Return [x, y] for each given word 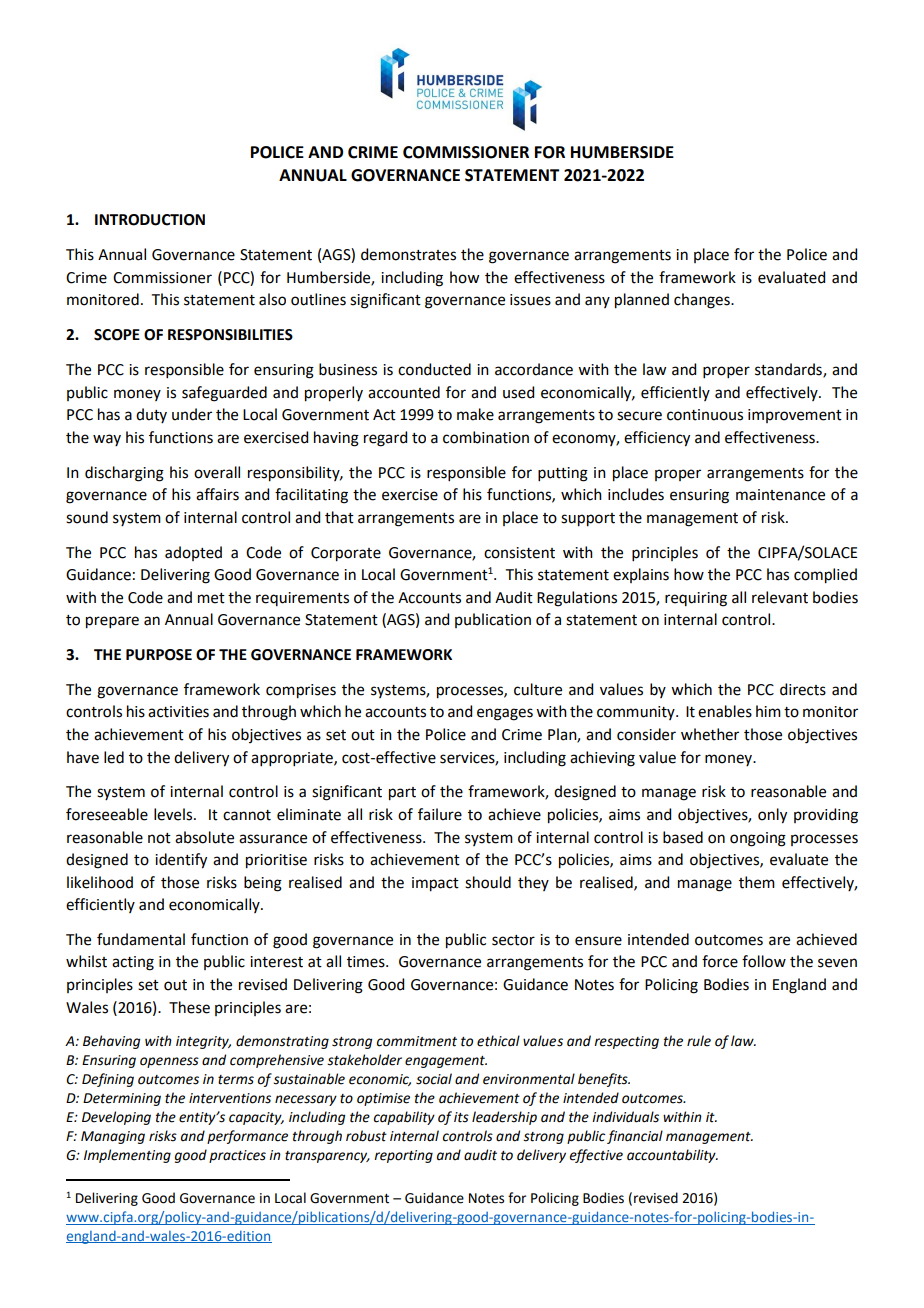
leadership [504, 1118]
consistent [519, 553]
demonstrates [408, 254]
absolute [204, 837]
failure [440, 814]
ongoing [758, 839]
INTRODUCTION [150, 220]
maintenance [780, 495]
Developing [116, 1118]
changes [703, 301]
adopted [193, 553]
